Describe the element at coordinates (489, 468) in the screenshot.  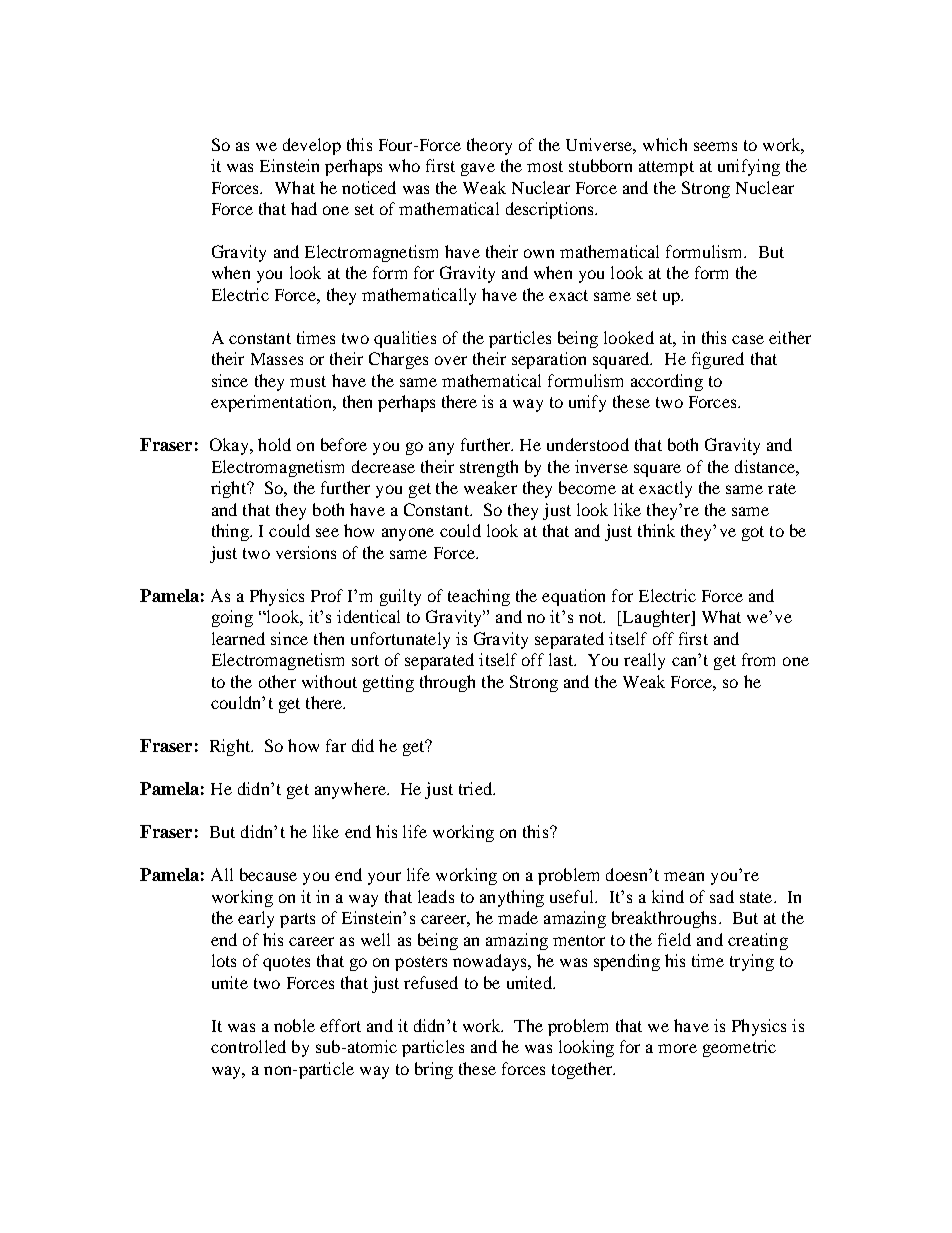
I see `strength` at that location.
